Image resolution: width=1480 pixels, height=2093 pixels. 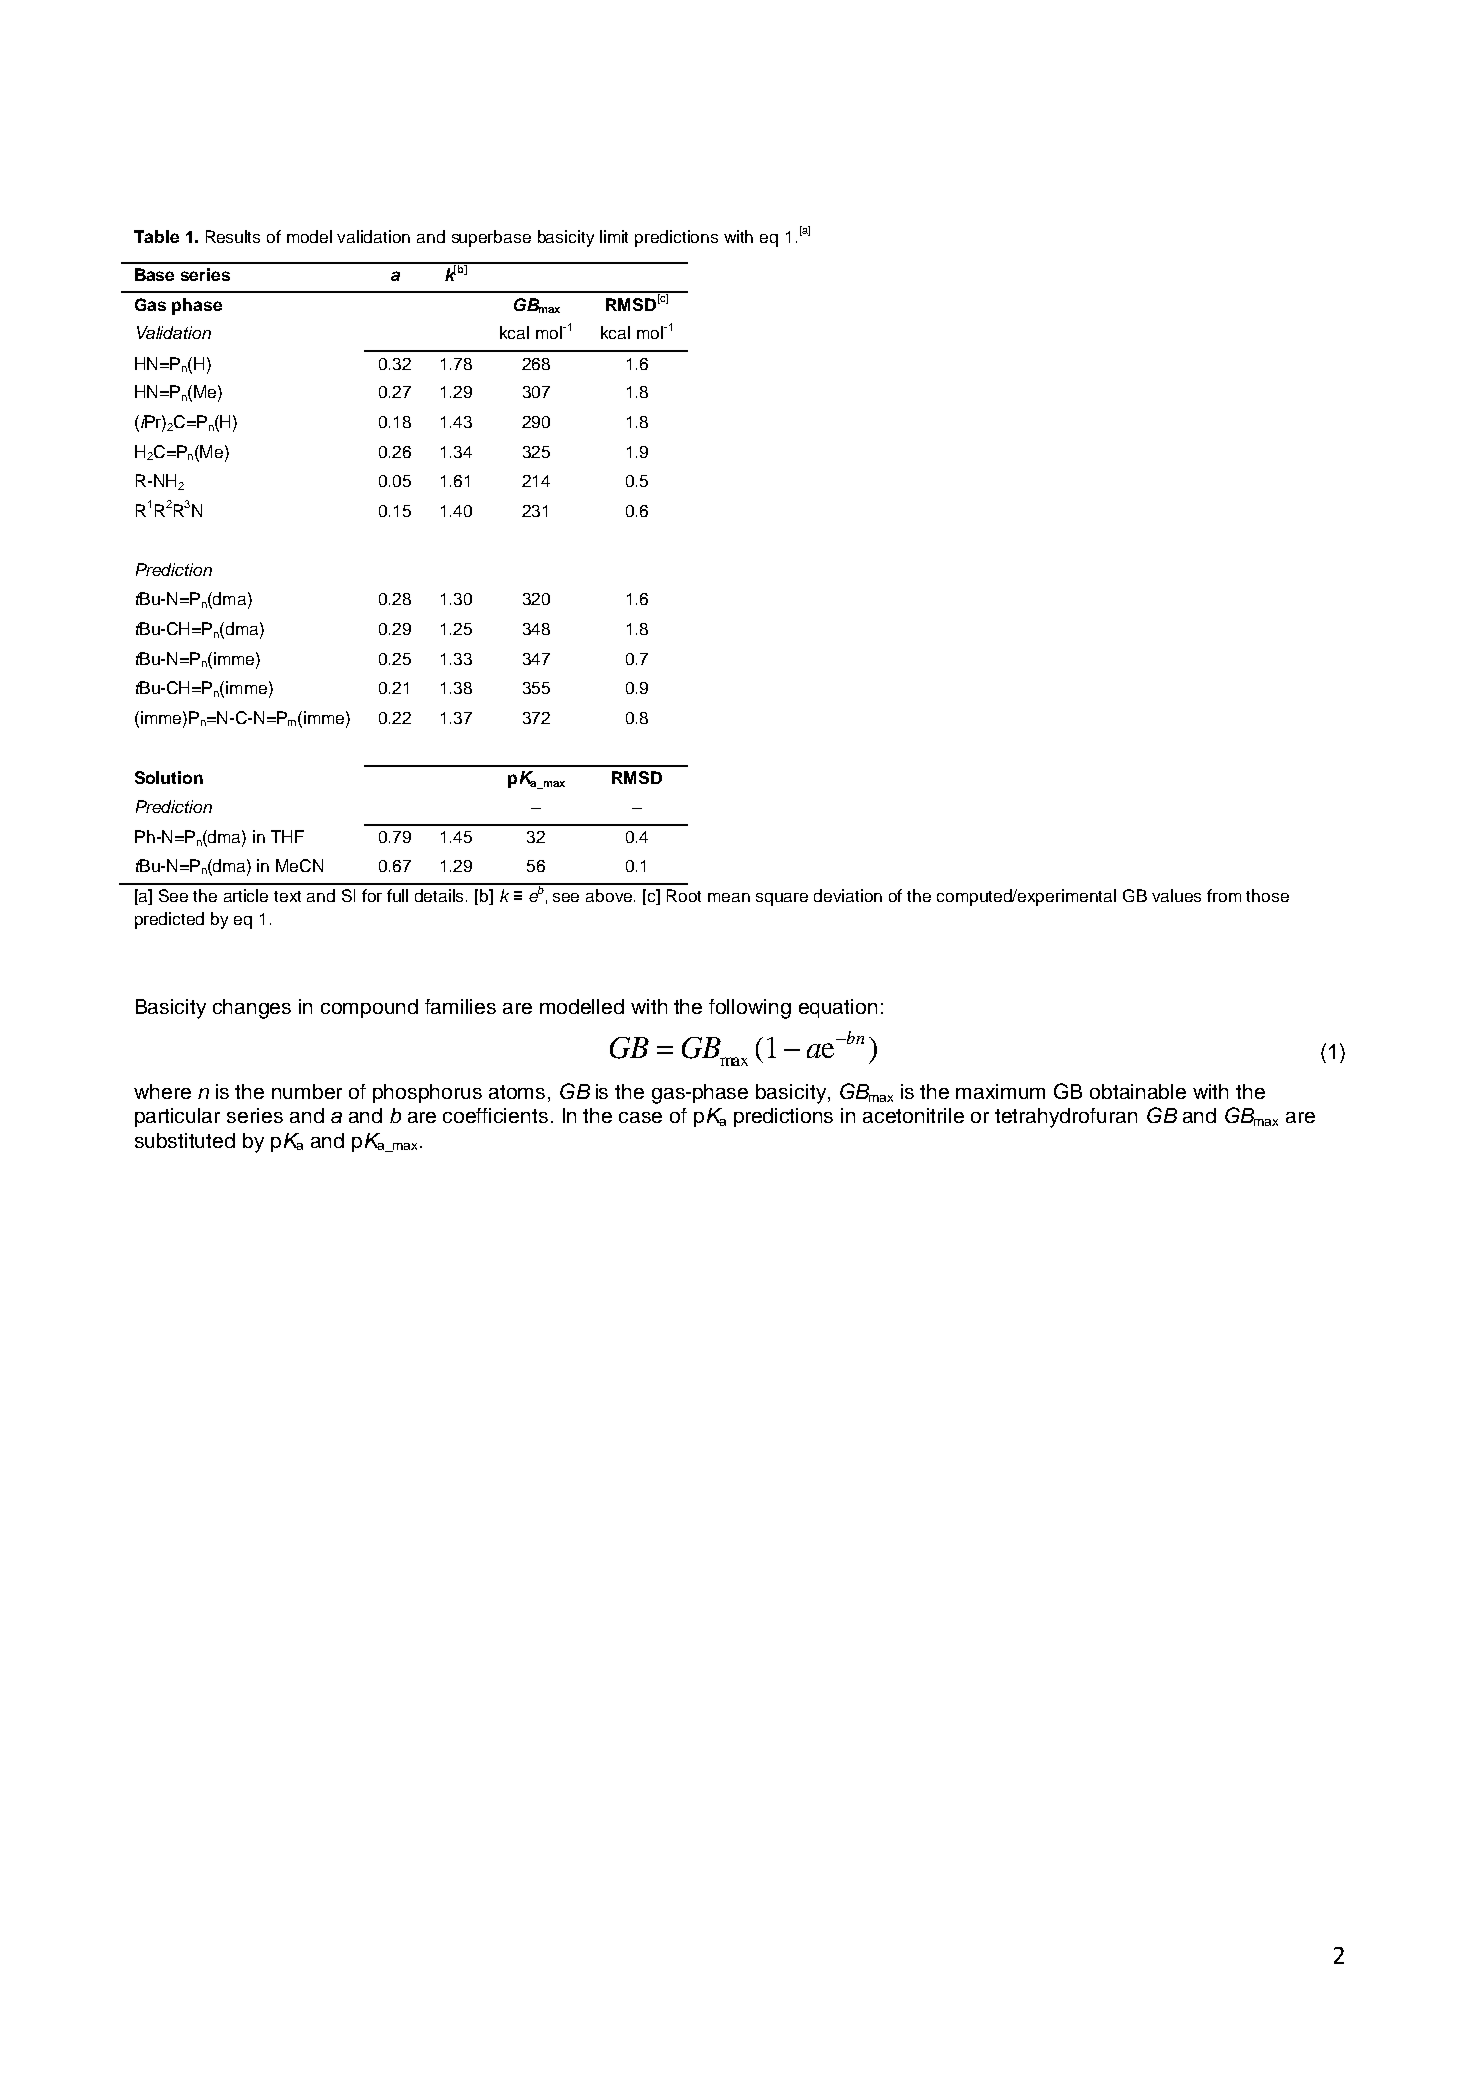 I want to click on those, so click(x=1267, y=895).
